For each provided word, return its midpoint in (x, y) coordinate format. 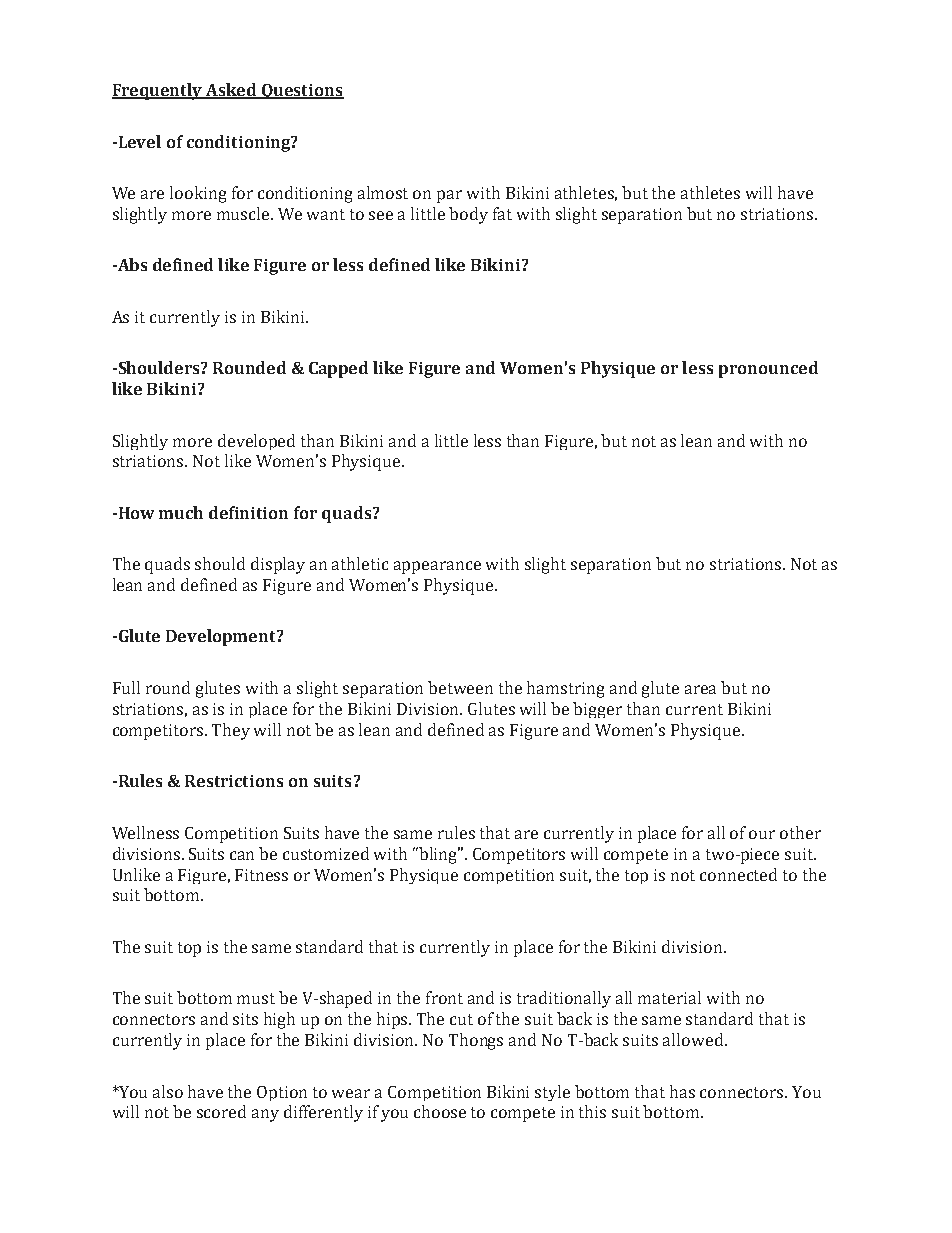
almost (383, 192)
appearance (437, 567)
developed (256, 442)
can (242, 855)
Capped (338, 369)
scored (221, 1111)
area (700, 689)
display (278, 565)
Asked (231, 91)
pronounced (768, 369)
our (762, 834)
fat (502, 213)
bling (439, 855)
